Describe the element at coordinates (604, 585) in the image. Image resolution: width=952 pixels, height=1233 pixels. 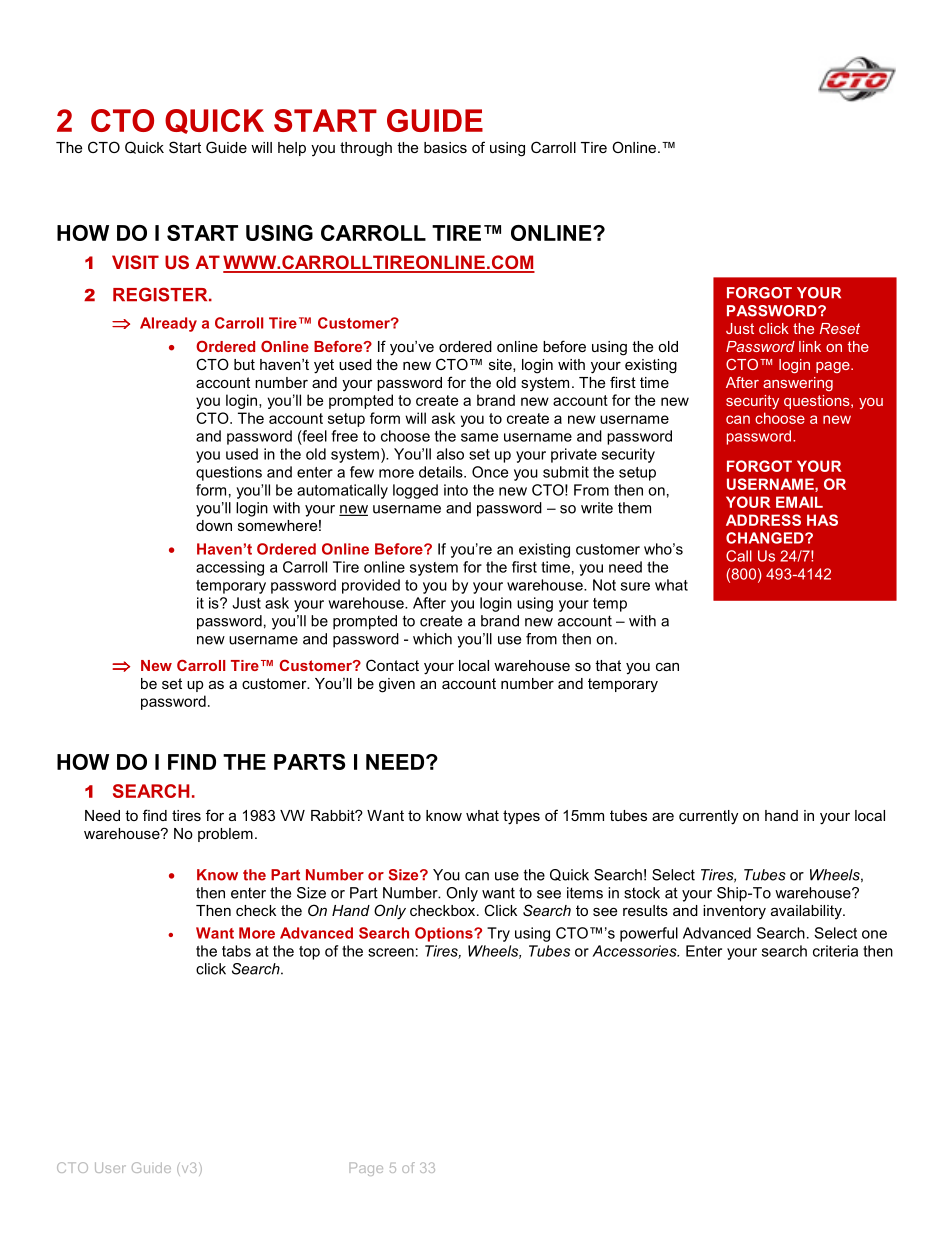
I see `Not` at that location.
